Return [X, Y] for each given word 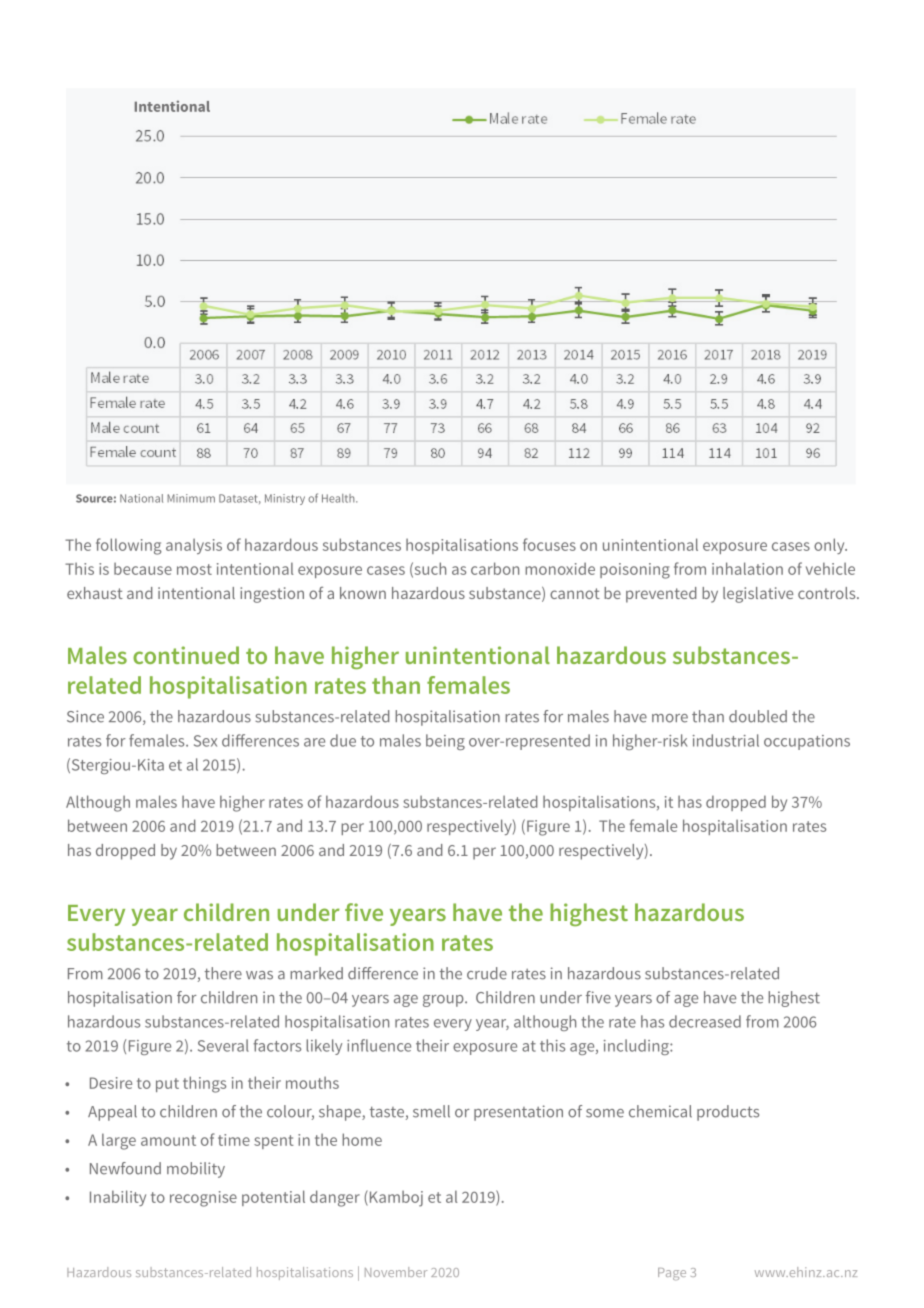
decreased [705, 1021]
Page [672, 1274]
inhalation [747, 568]
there [223, 973]
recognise [203, 1199]
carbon [495, 568]
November [396, 1272]
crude [487, 973]
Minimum [191, 498]
